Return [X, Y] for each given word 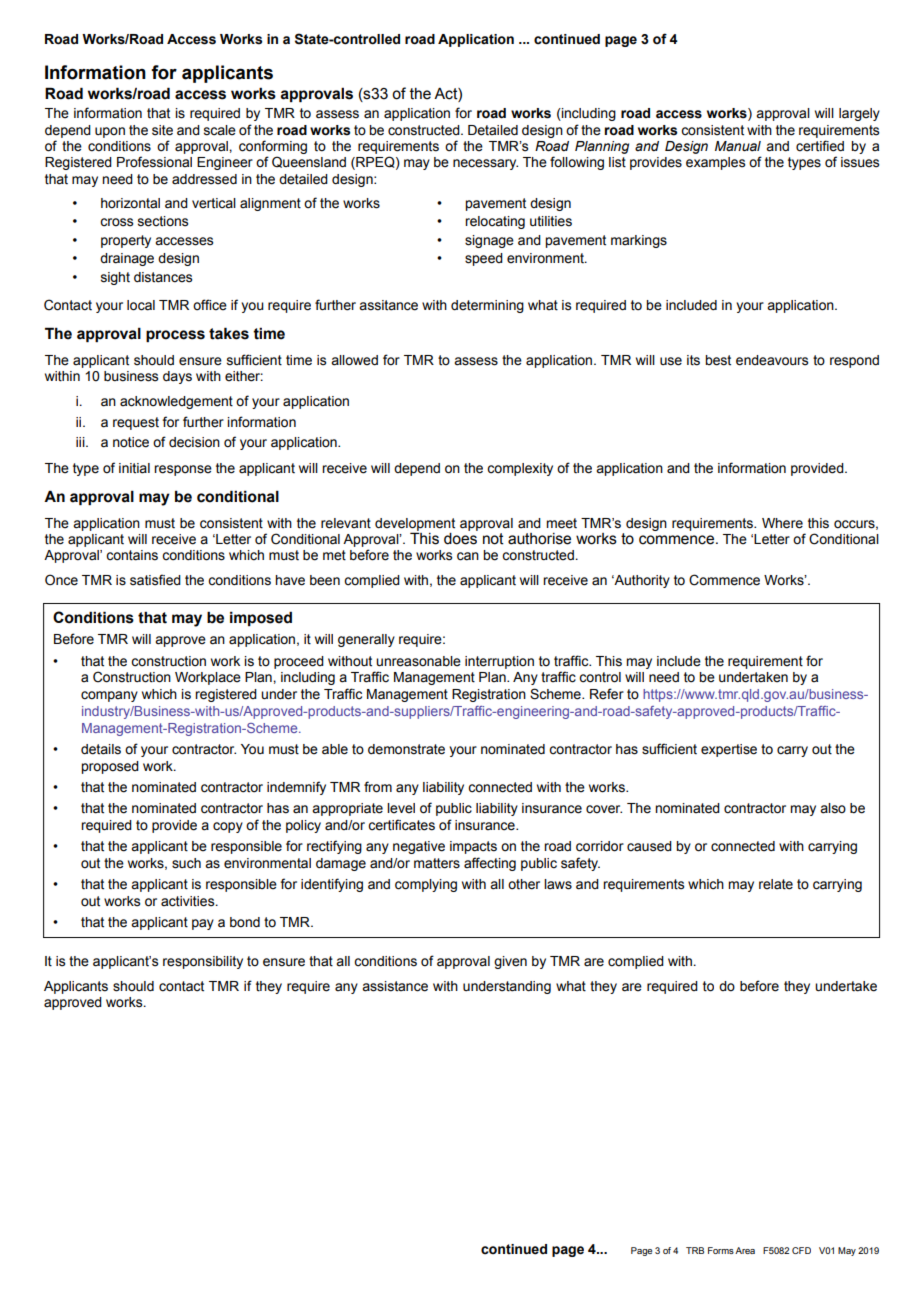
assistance [395, 986]
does [461, 537]
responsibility [203, 962]
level [401, 808]
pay [203, 924]
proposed [110, 767]
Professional [154, 162]
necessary [485, 164]
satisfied [155, 580]
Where [782, 523]
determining [487, 306]
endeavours [772, 360]
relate [776, 884]
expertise [729, 750]
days [177, 377]
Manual [738, 146]
